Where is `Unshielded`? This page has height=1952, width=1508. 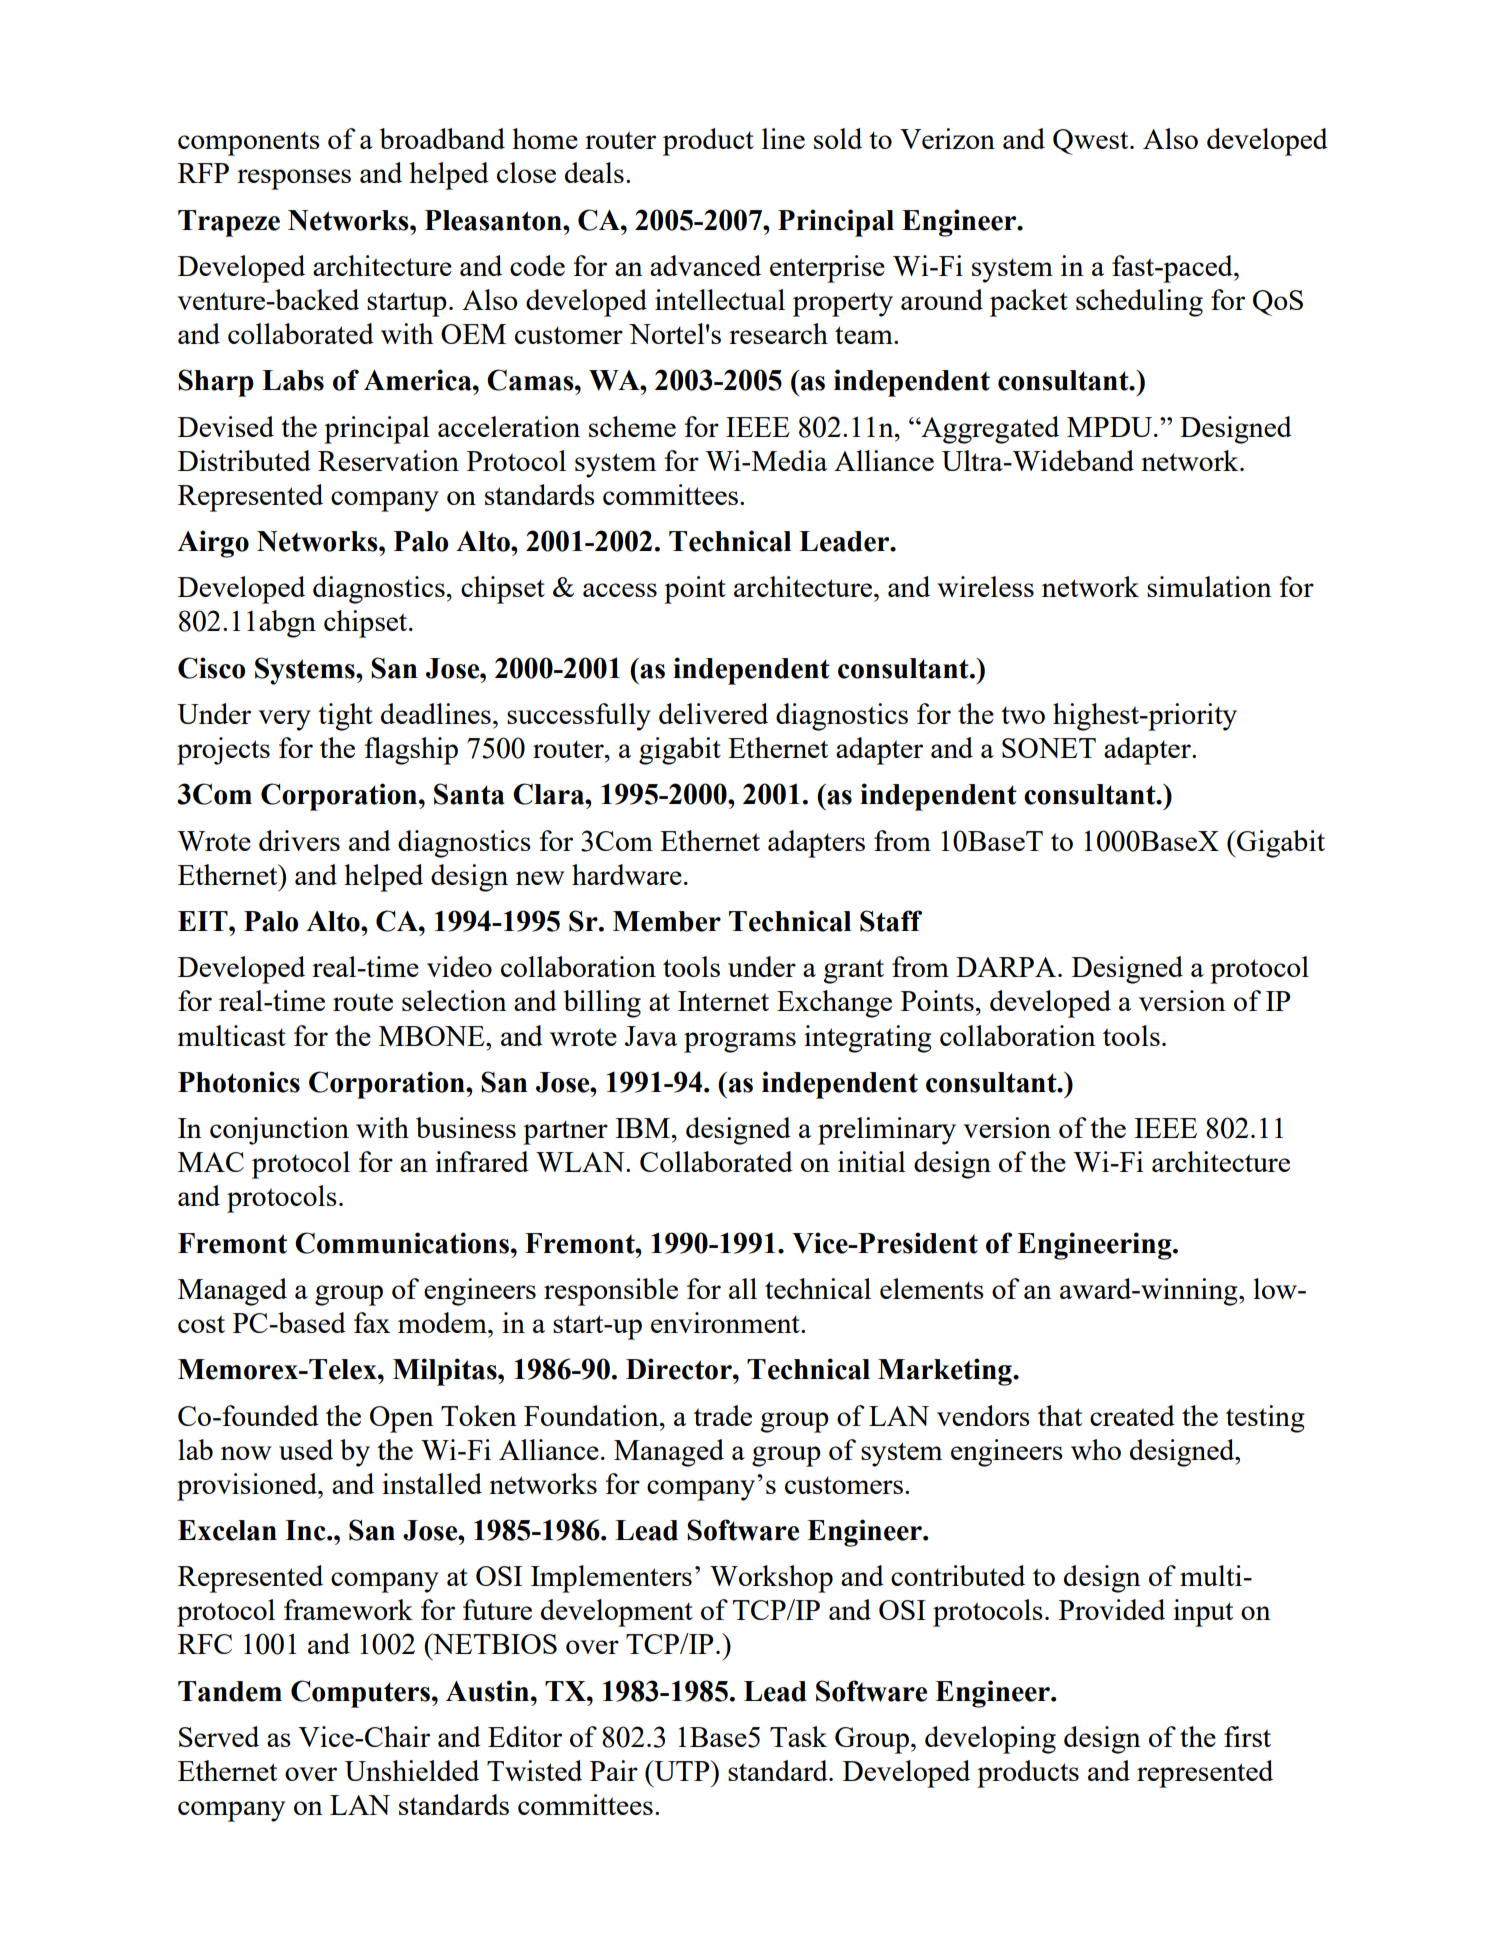
Unshielded is located at coordinates (412, 1770).
